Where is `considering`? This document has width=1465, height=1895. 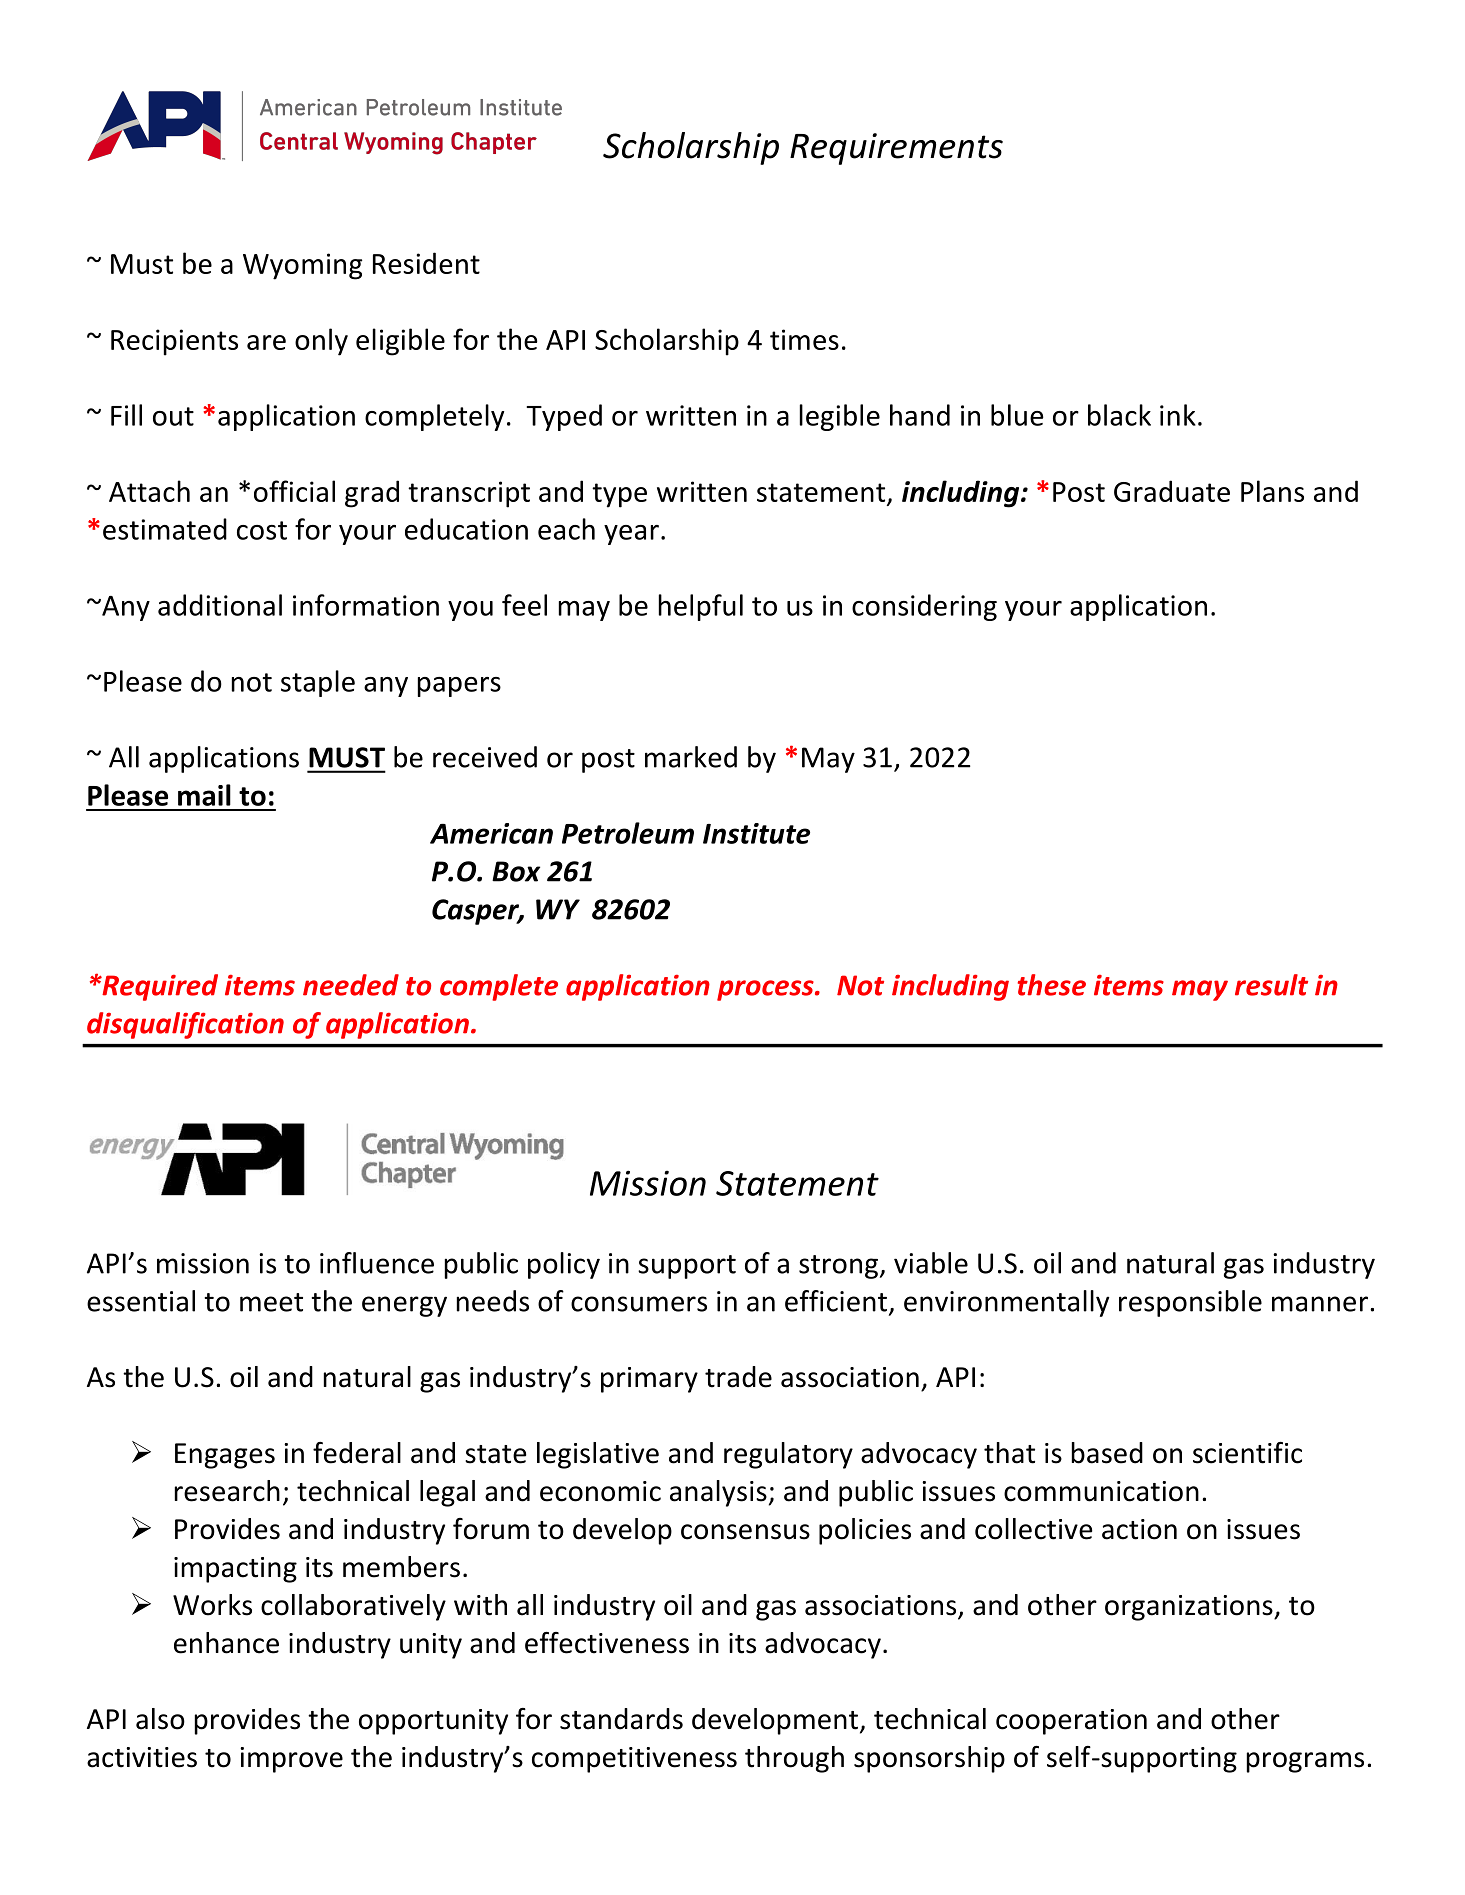
considering is located at coordinates (924, 607).
